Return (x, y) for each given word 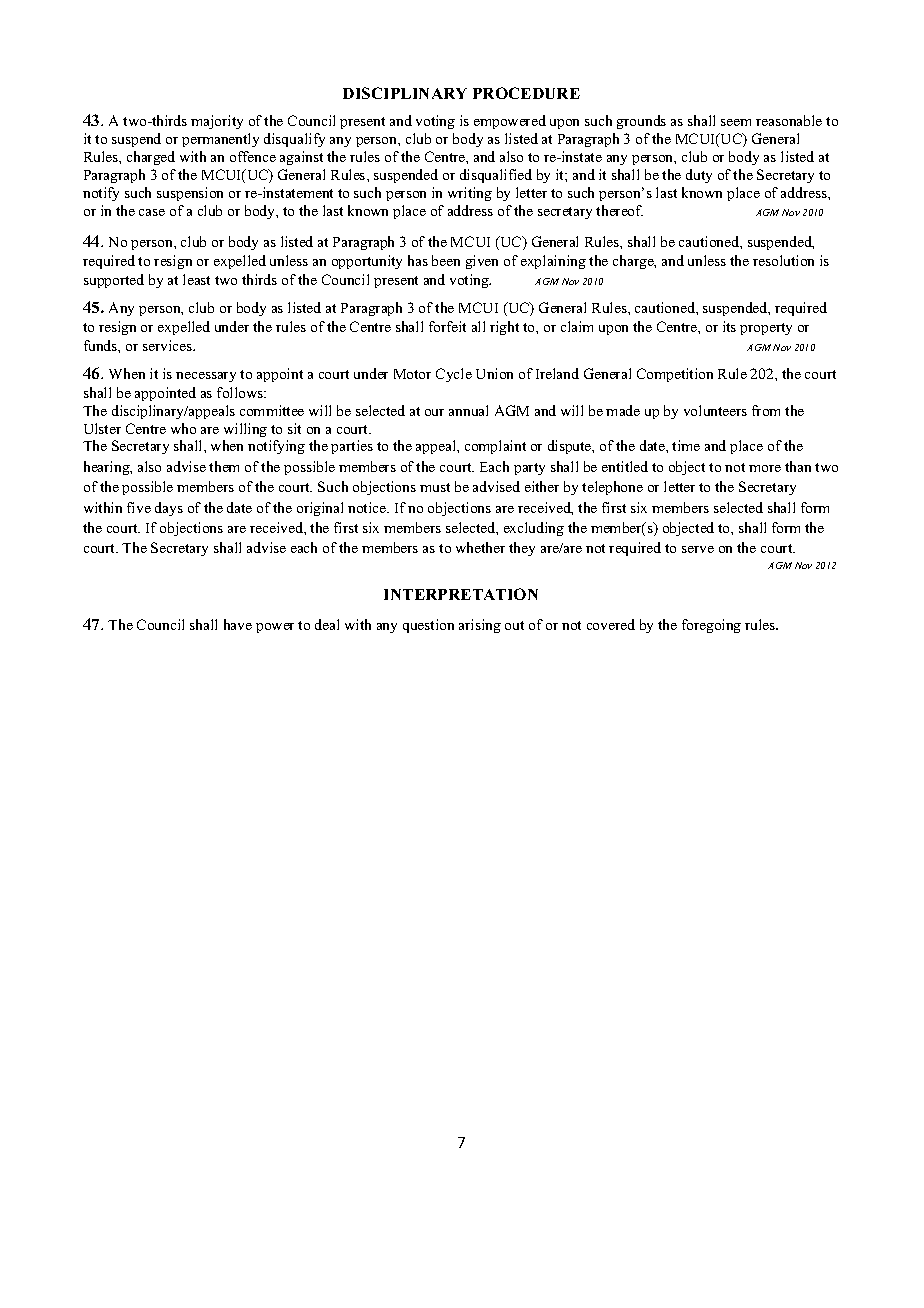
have (238, 624)
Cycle (454, 375)
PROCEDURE (526, 93)
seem (736, 122)
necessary (206, 377)
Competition (675, 375)
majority (217, 122)
